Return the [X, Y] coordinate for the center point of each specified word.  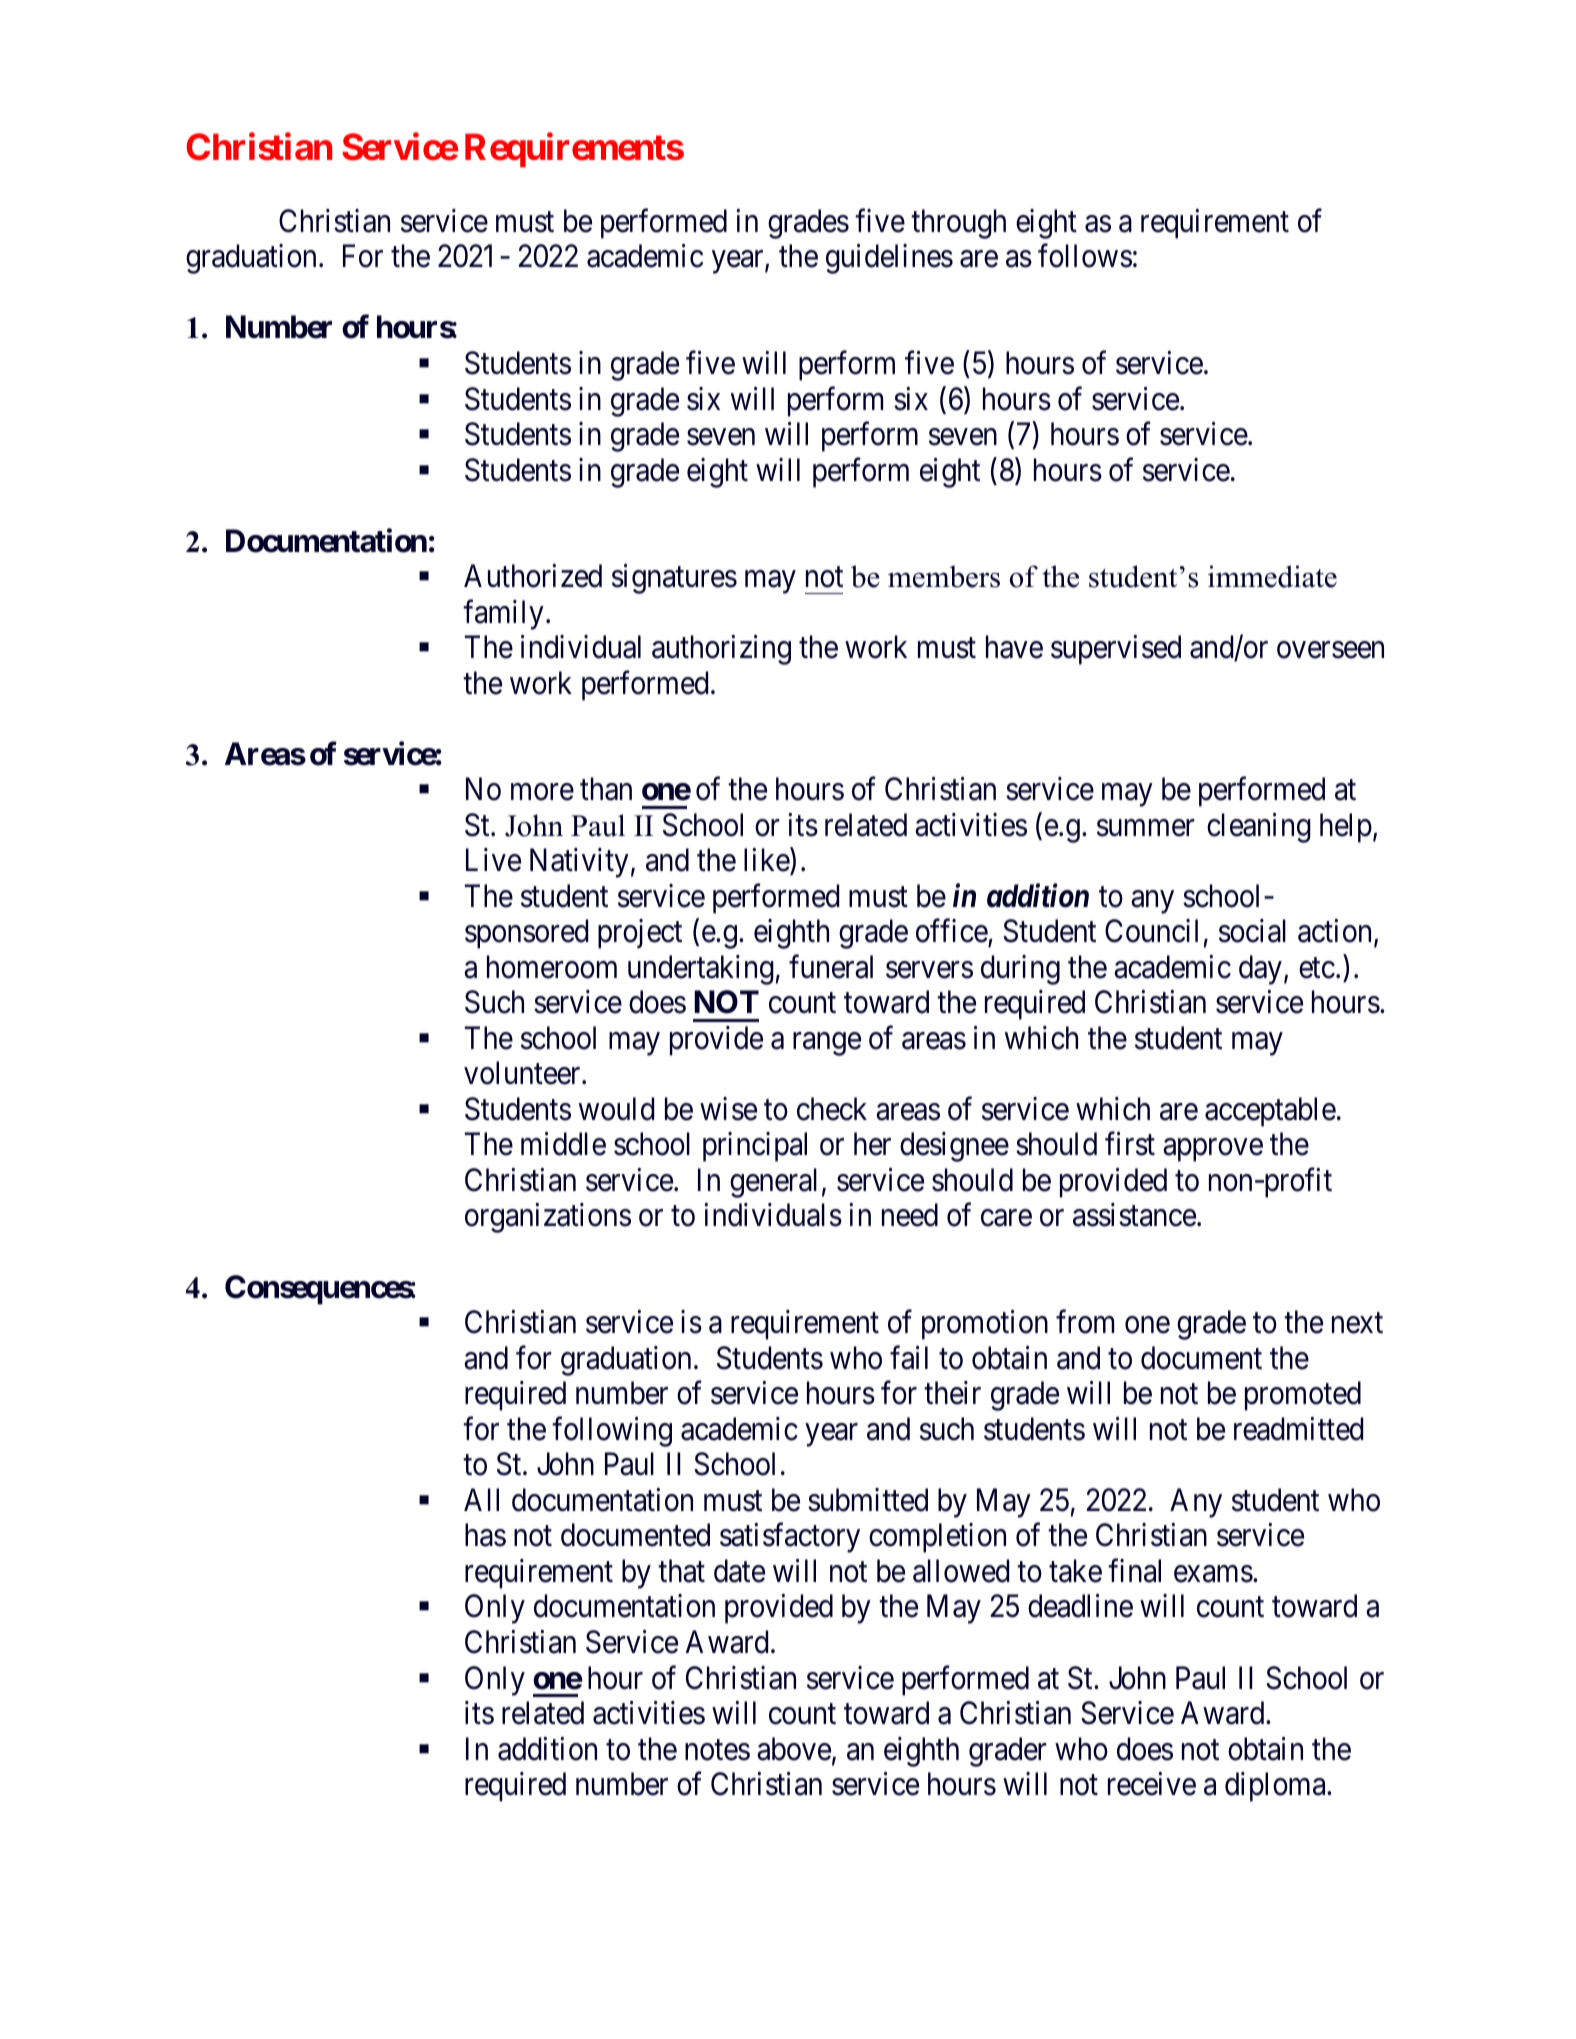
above [794, 1749]
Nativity [579, 863]
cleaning [1259, 828]
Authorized [533, 576]
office [952, 932]
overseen [1330, 650]
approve [1213, 1150]
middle [563, 1144]
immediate [1272, 576]
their [952, 1393]
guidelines [889, 259]
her [872, 1144]
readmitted [1298, 1429]
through [958, 224]
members [944, 576]
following [612, 1432]
